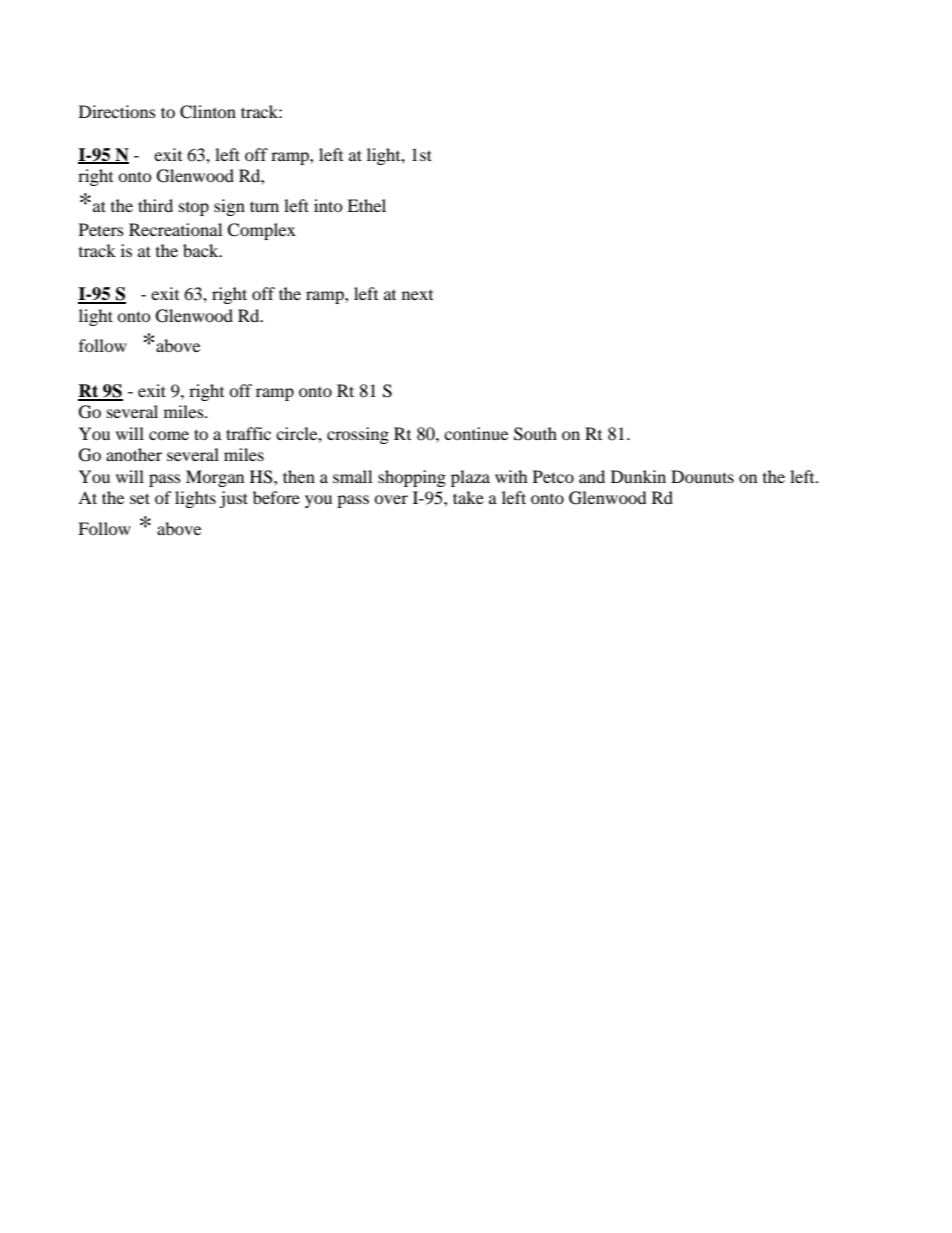 This screenshot has width=952, height=1233. I want to click on South, so click(535, 434).
